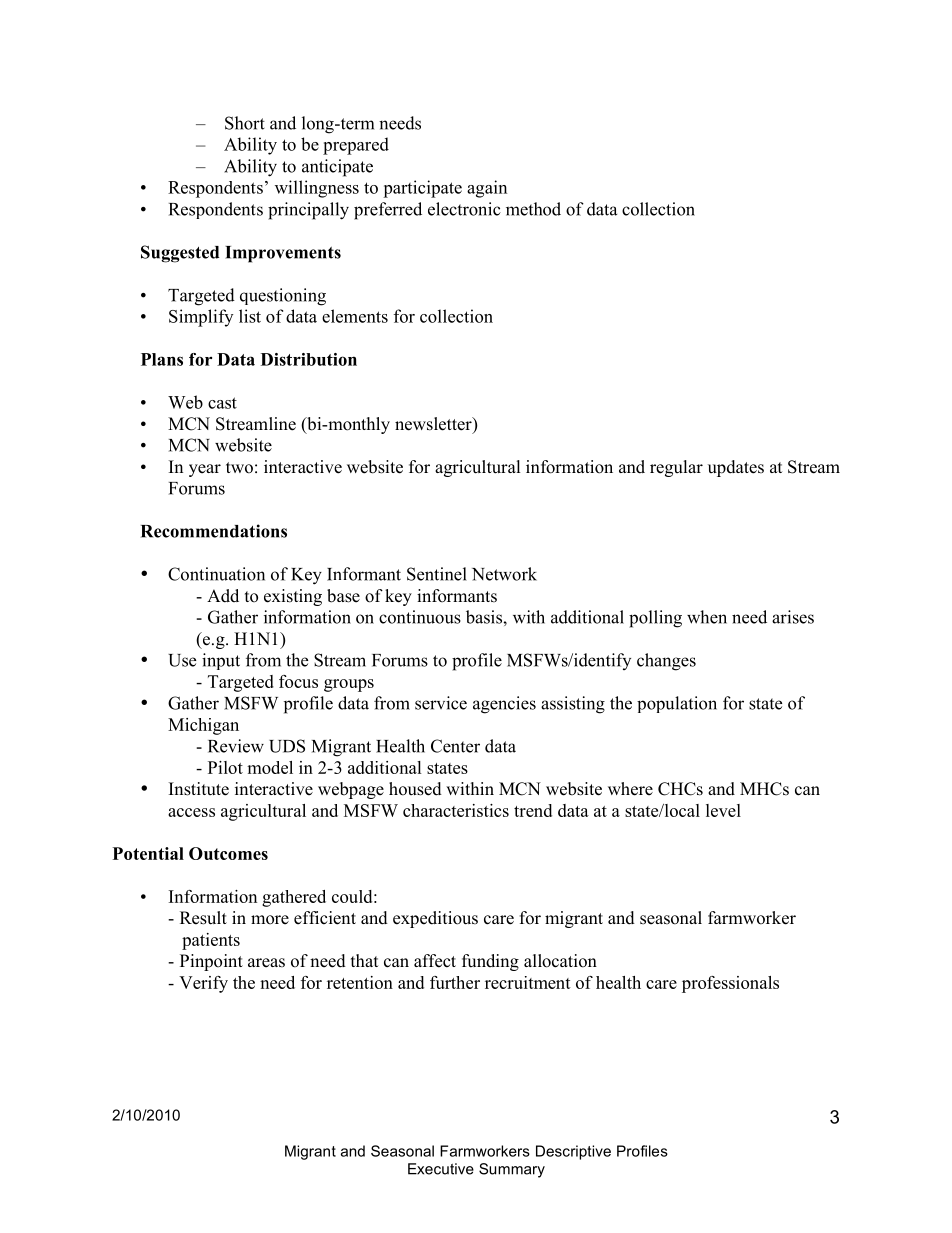 This image has height=1233, width=952. I want to click on Verify, so click(203, 984).
